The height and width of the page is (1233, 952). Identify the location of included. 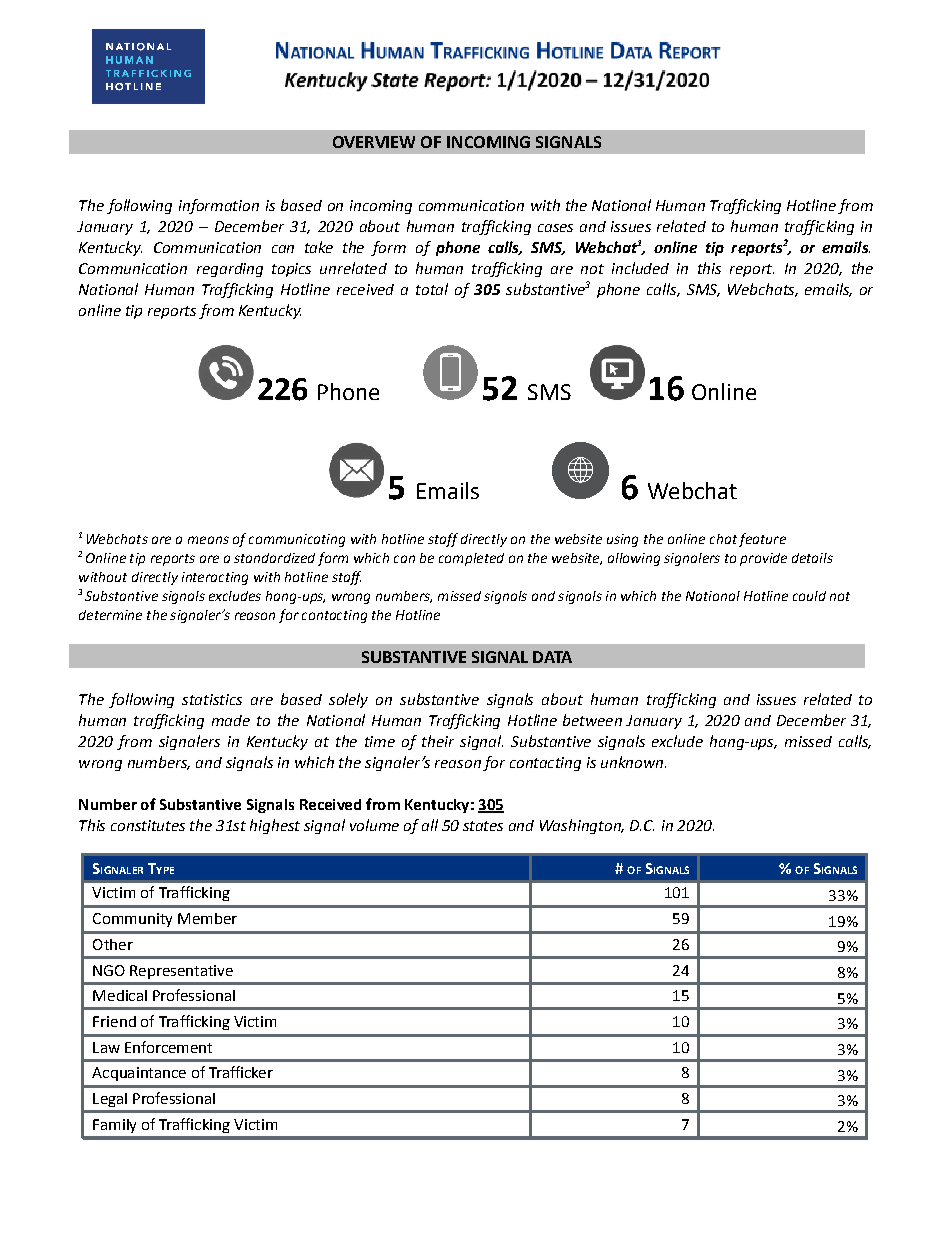
(640, 268).
